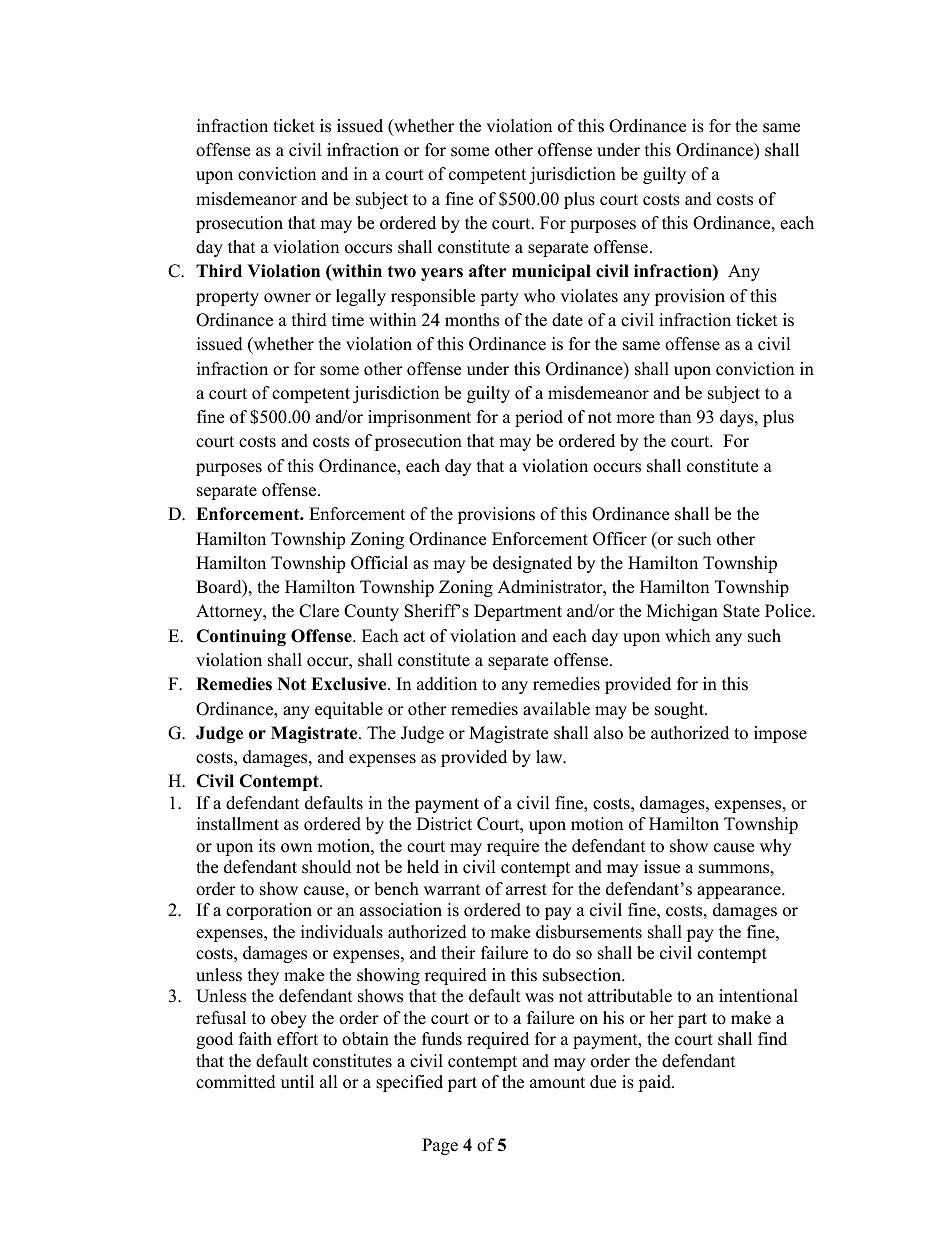 This screenshot has width=952, height=1233. I want to click on until, so click(297, 1082).
